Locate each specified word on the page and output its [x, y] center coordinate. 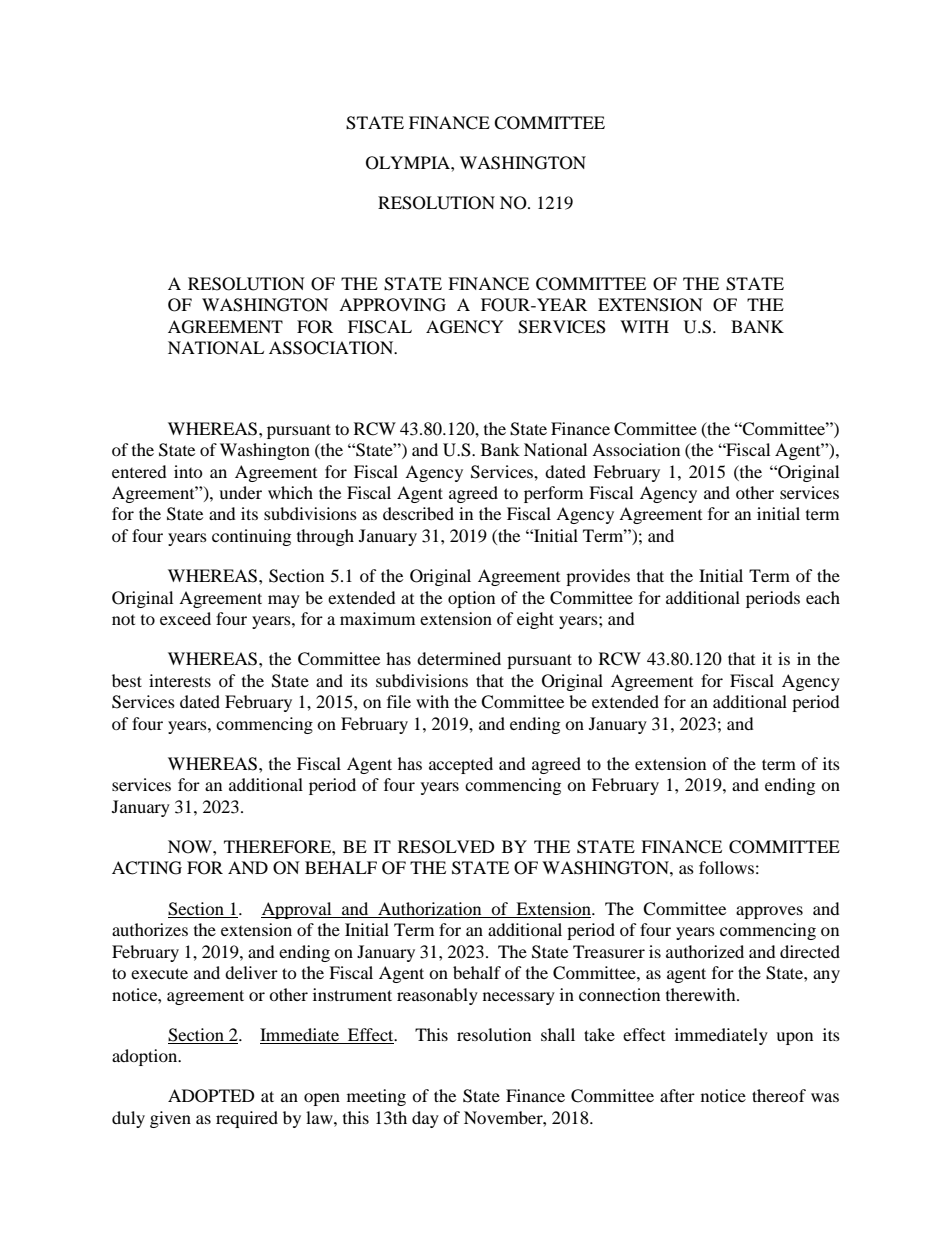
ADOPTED [211, 1096]
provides [598, 577]
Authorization [429, 908]
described [418, 513]
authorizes [150, 929]
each [823, 597]
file [399, 701]
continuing [251, 537]
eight [535, 620]
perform [553, 494]
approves [769, 912]
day [425, 1119]
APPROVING [392, 305]
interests [180, 680]
